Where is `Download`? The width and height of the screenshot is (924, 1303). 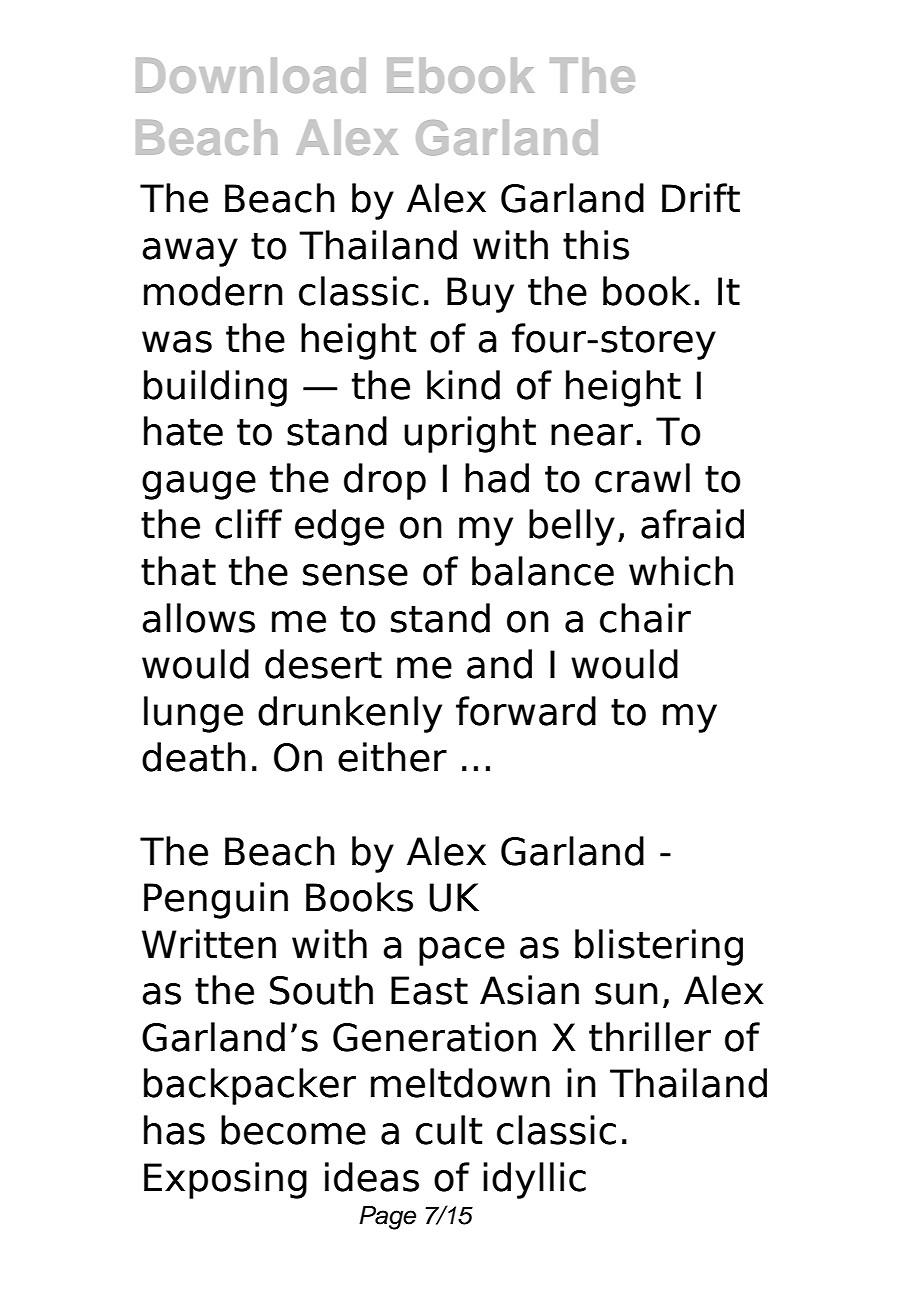
Download is located at coordinates (251, 75).
